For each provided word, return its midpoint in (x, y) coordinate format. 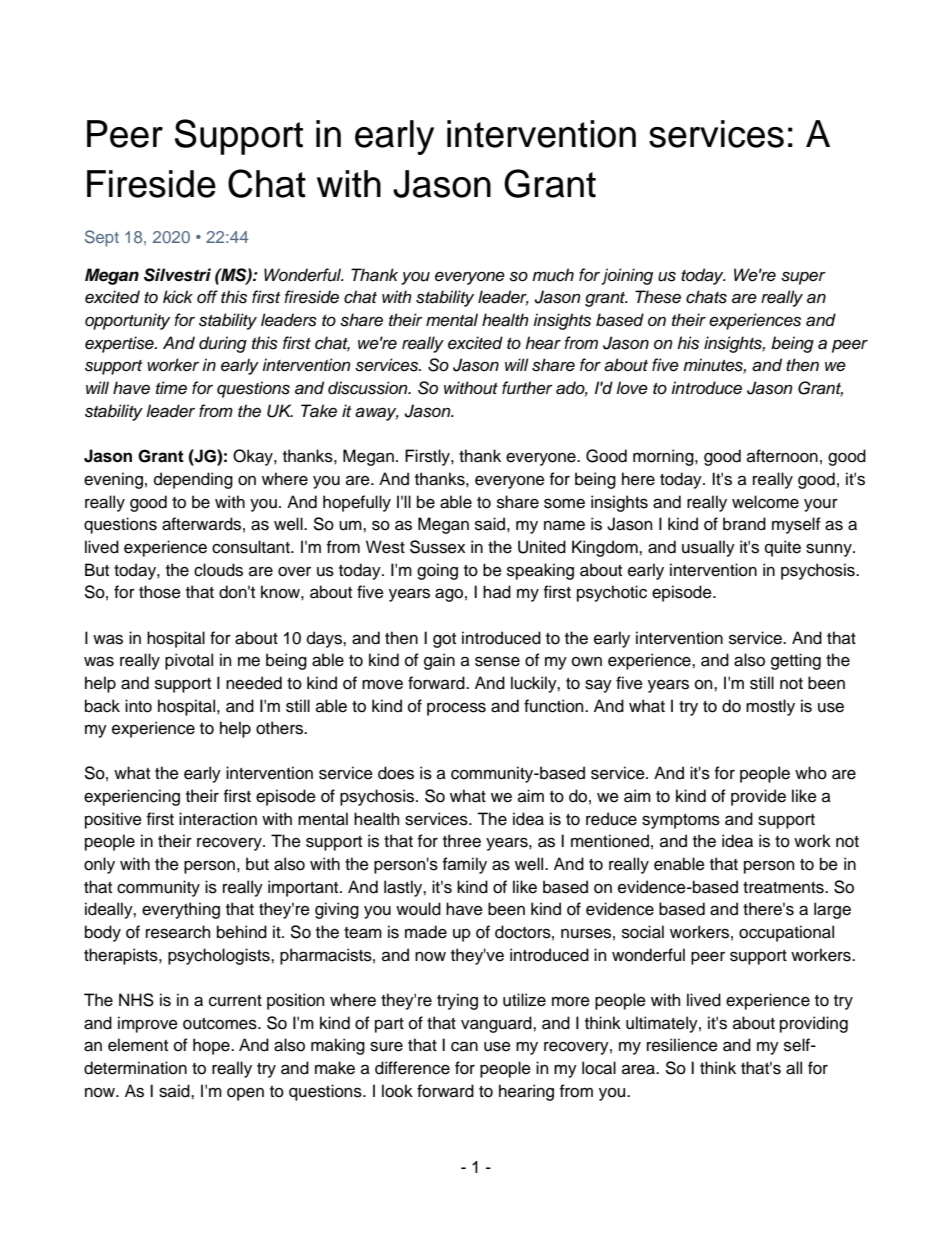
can (464, 1047)
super (803, 278)
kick (178, 297)
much (553, 275)
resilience (682, 1045)
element (138, 1045)
